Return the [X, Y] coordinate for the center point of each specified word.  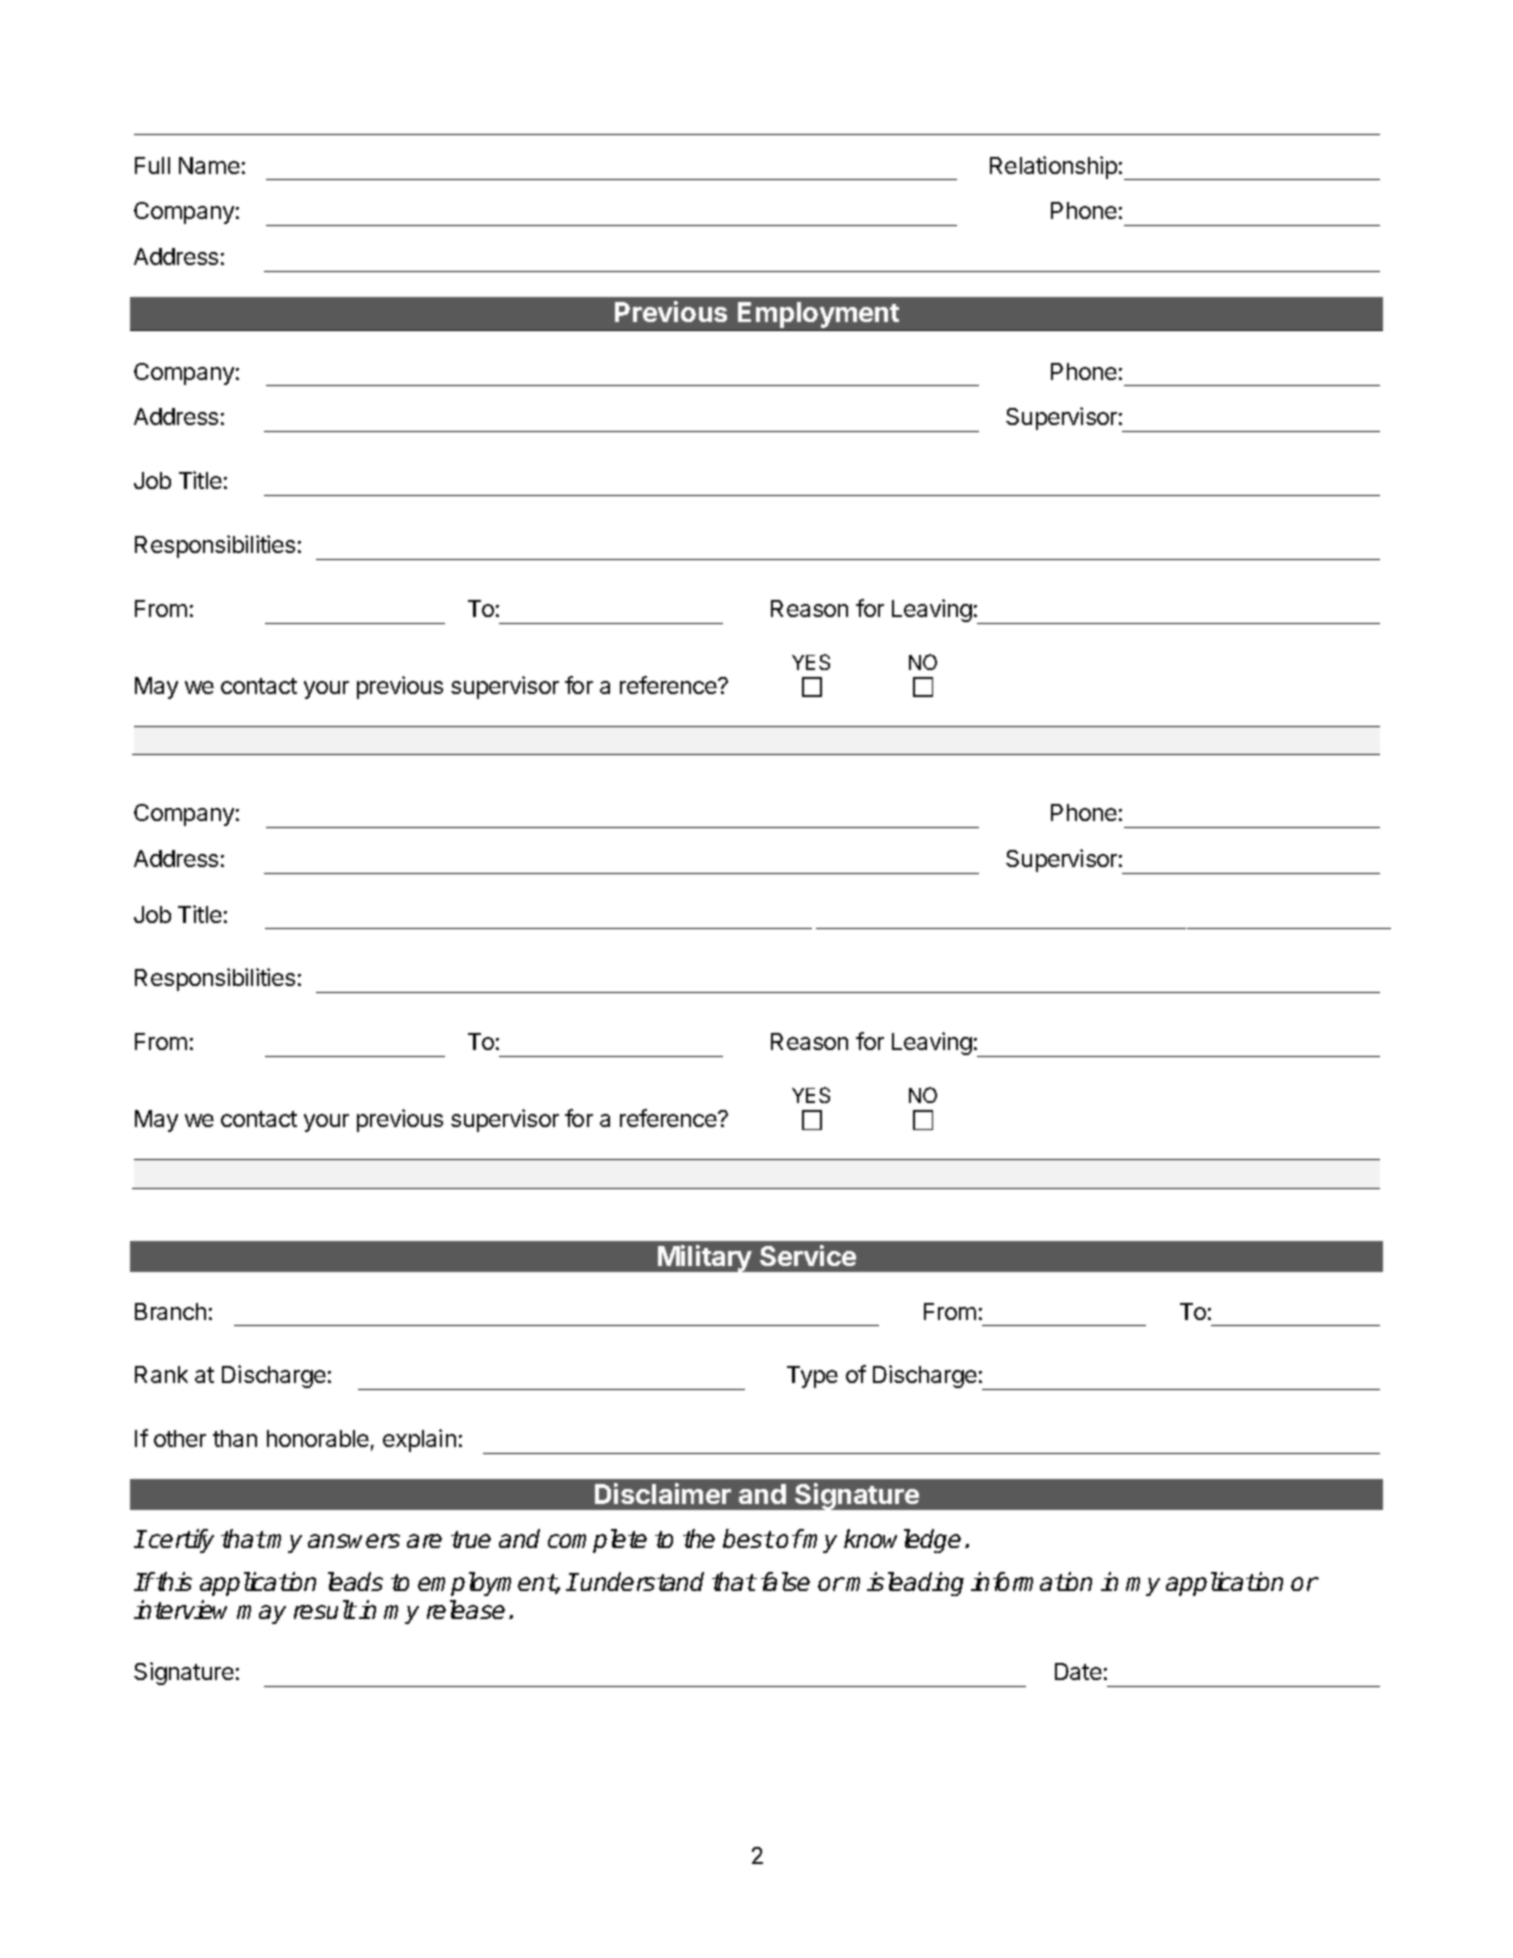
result [325, 1609]
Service [808, 1255]
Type [812, 1377]
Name [209, 165]
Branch [170, 1311]
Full [152, 165]
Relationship [1053, 167]
